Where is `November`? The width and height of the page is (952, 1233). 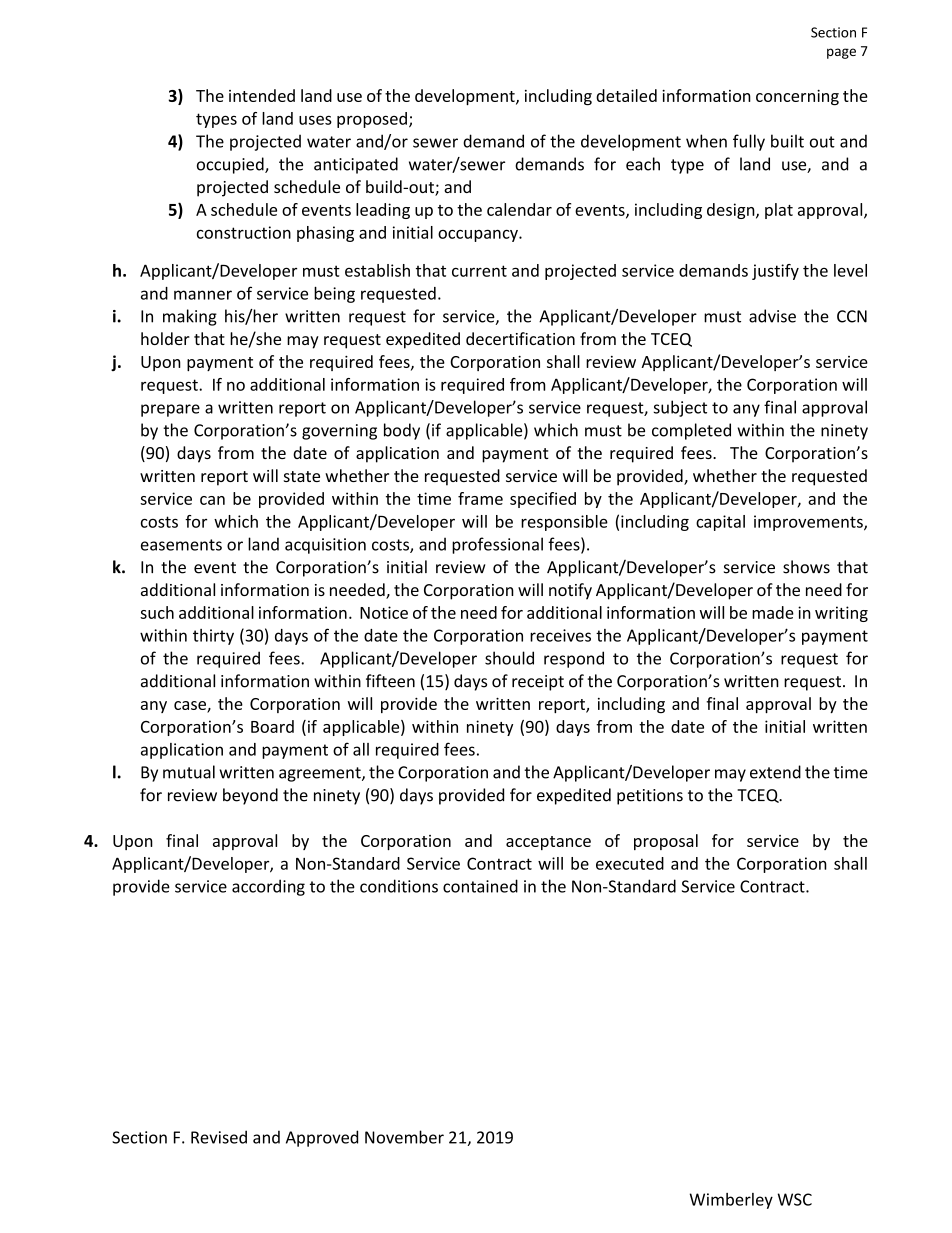
November is located at coordinates (404, 1137).
